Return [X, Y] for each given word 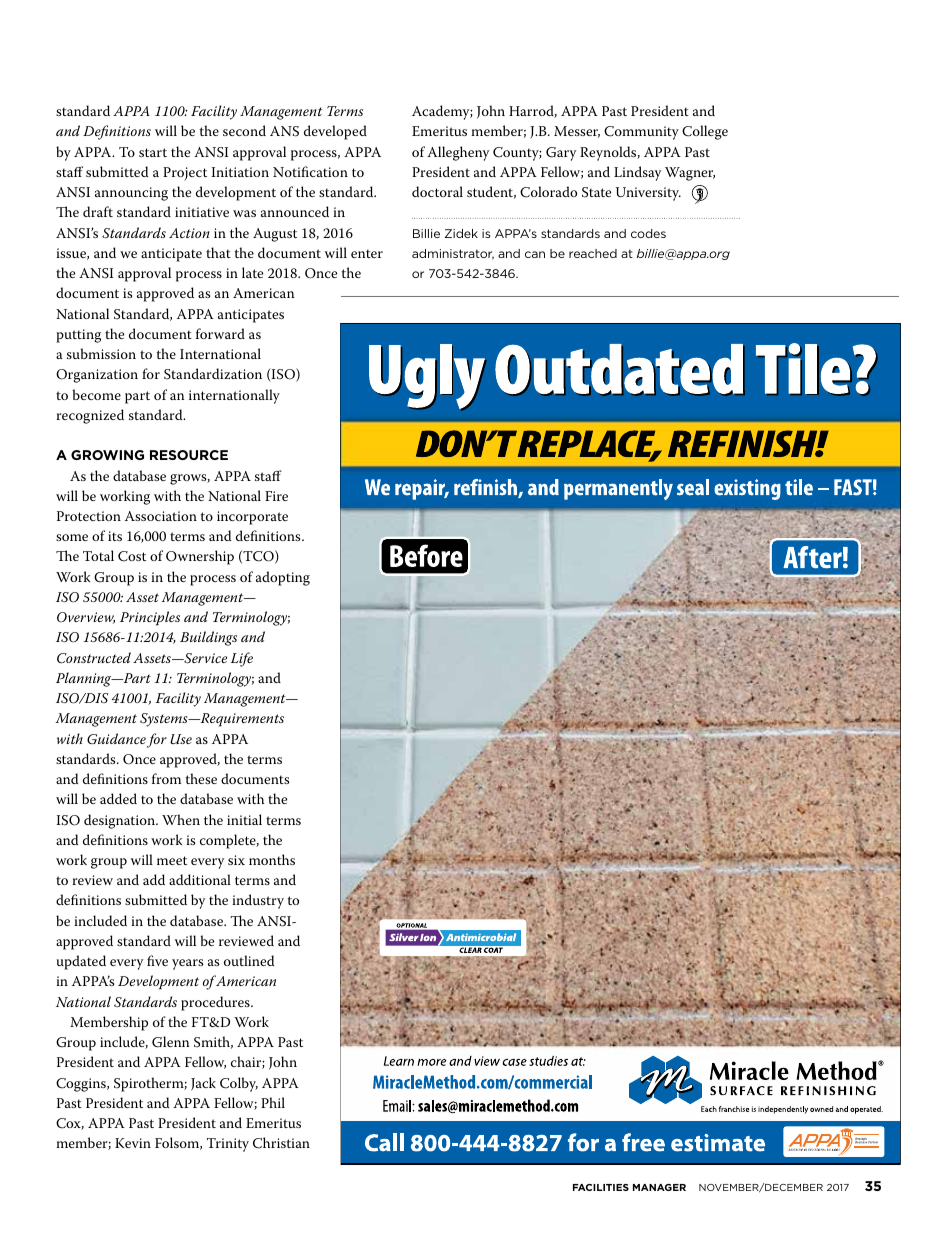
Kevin [133, 1143]
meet [172, 860]
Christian [281, 1143]
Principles [150, 618]
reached [593, 253]
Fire [276, 496]
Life [242, 659]
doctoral [437, 191]
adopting [283, 578]
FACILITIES [601, 1187]
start [153, 152]
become [97, 394]
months [272, 859]
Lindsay [637, 173]
